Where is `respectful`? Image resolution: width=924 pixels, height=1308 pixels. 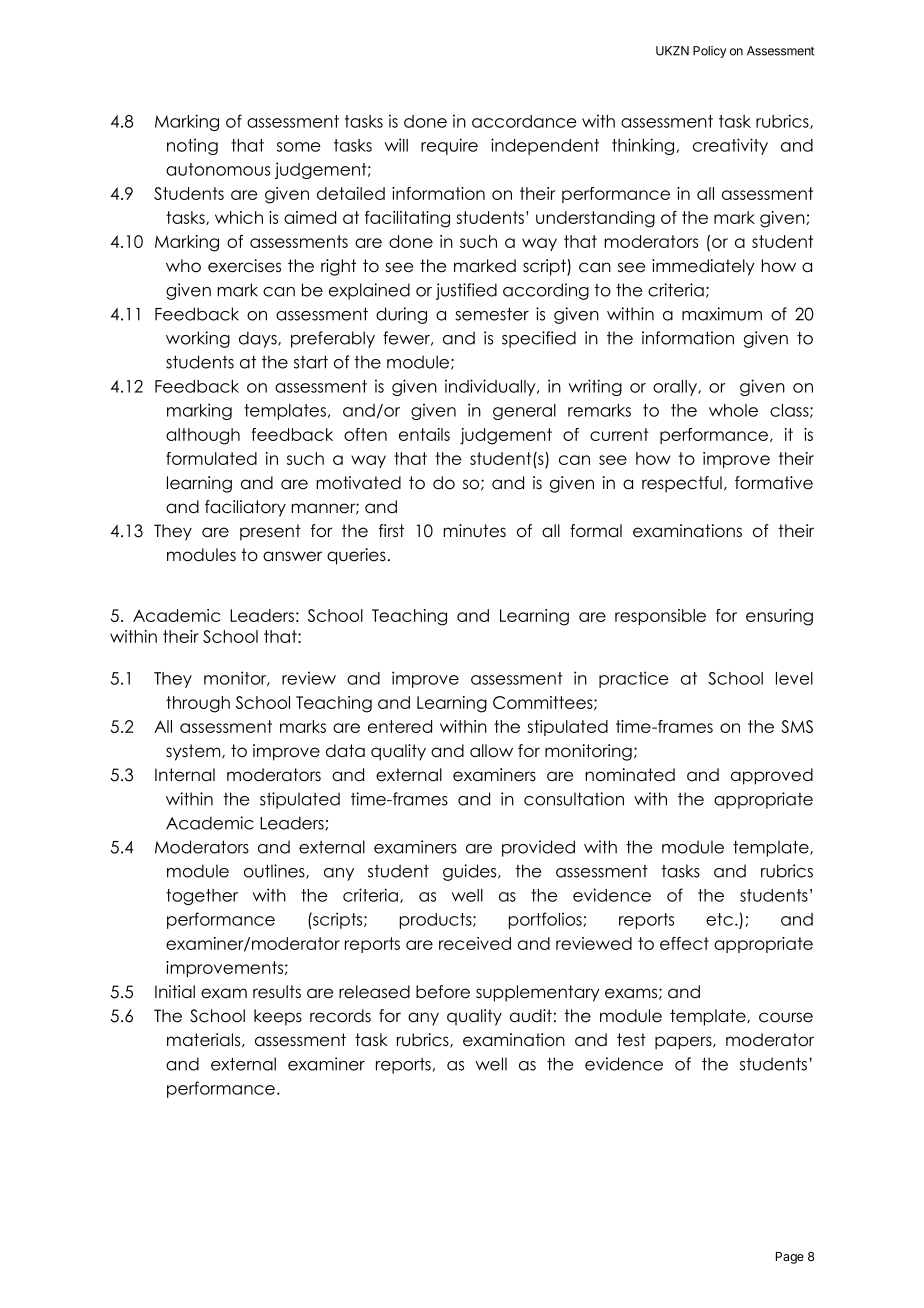
respectful is located at coordinates (682, 484).
